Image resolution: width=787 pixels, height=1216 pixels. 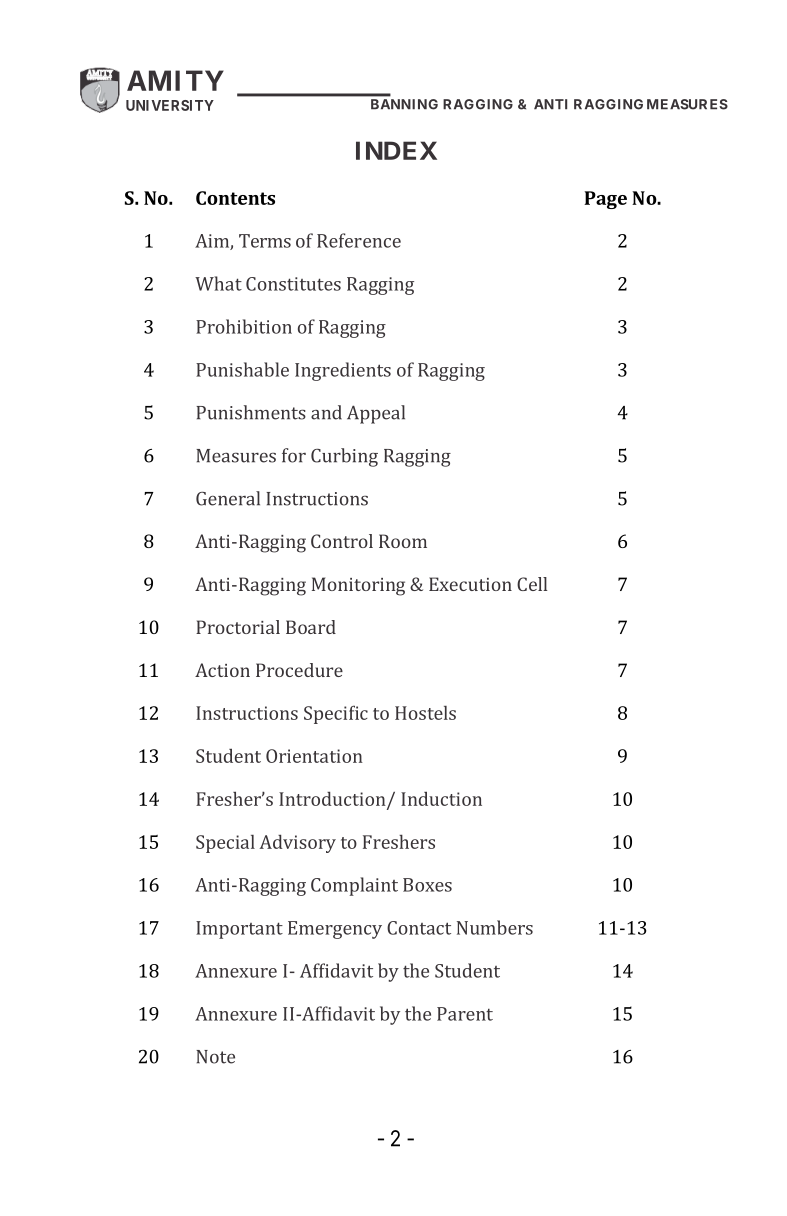 I want to click on BANNING, so click(x=404, y=104).
